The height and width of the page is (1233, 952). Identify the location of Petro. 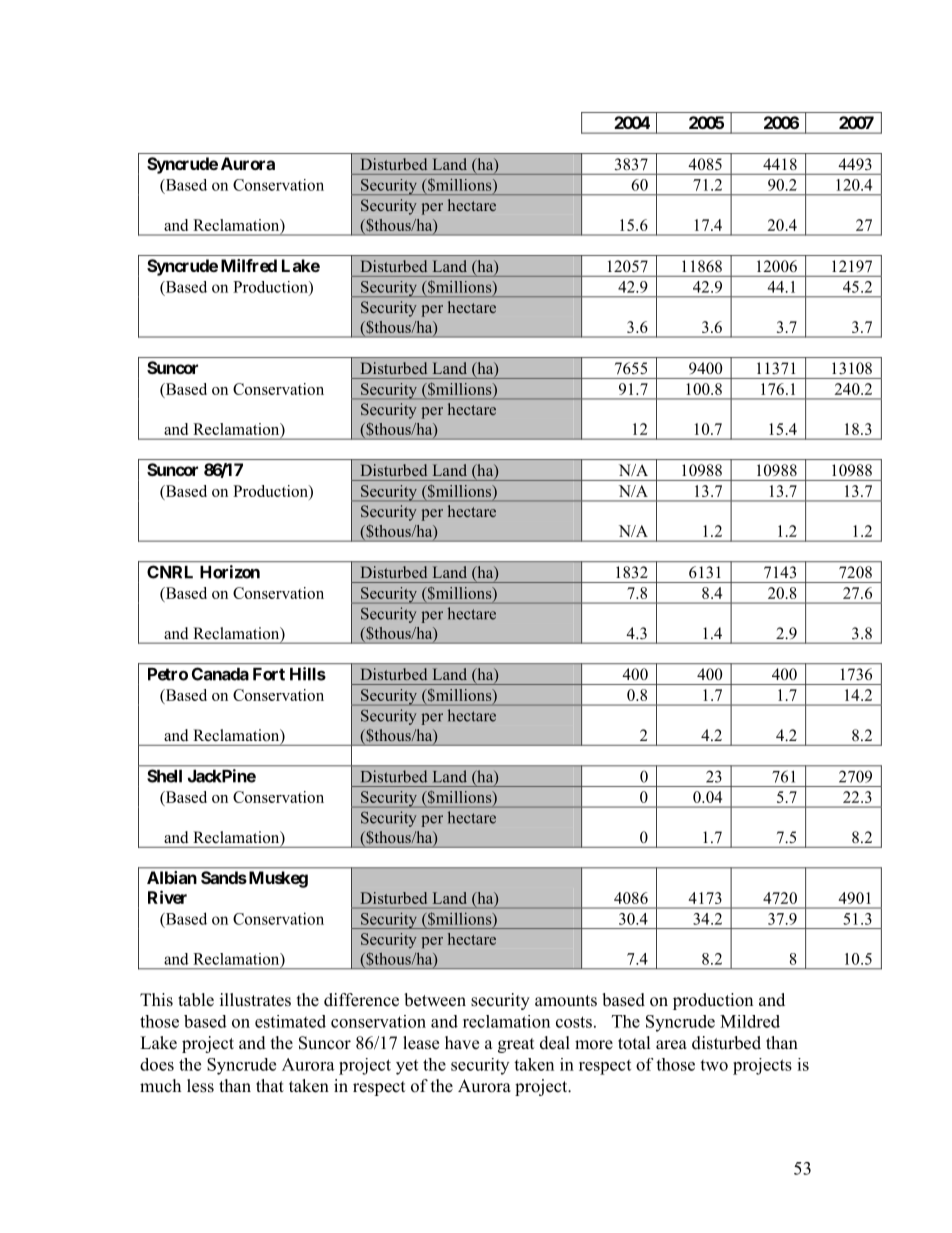
(168, 674).
